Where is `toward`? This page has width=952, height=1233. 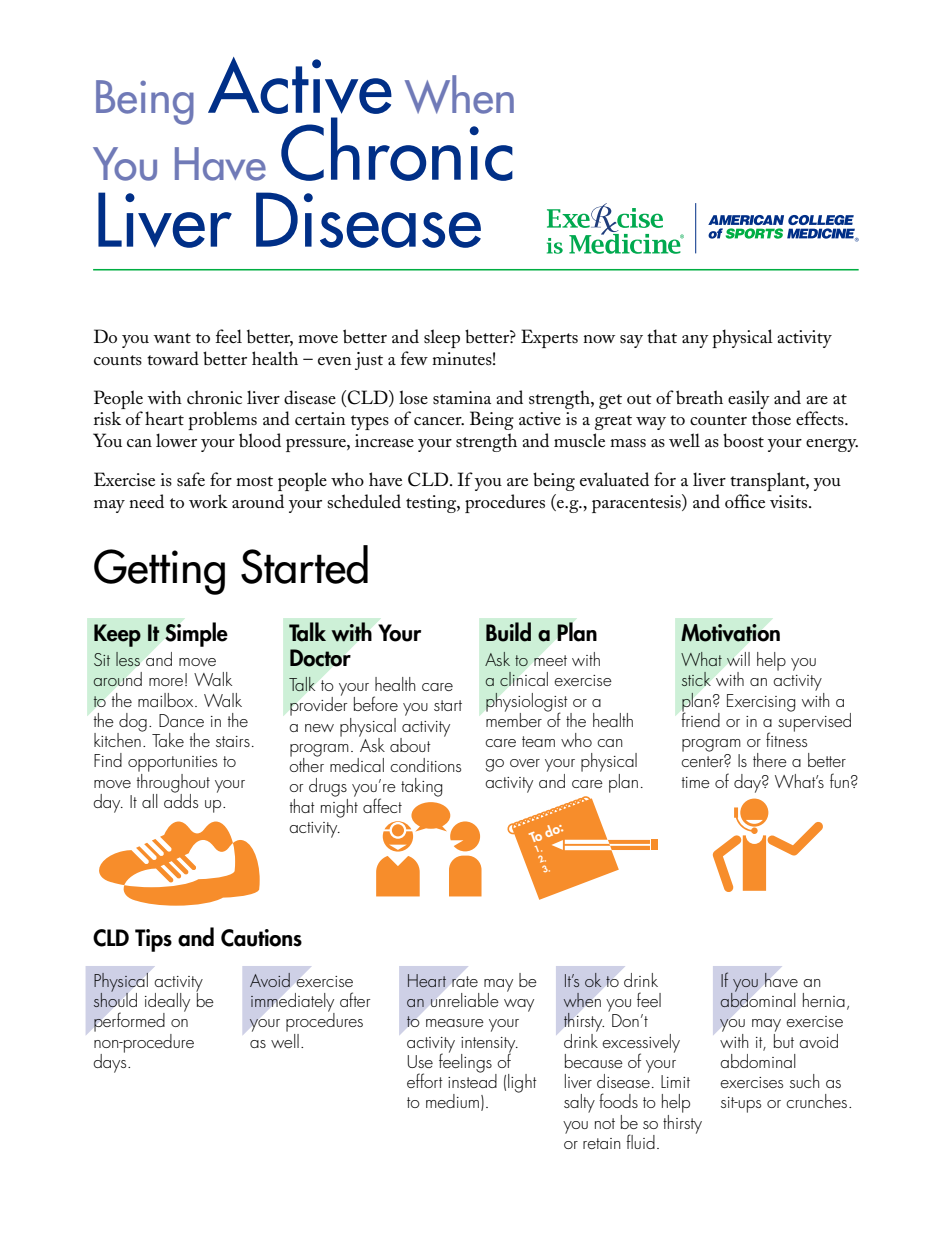 toward is located at coordinates (173, 358).
